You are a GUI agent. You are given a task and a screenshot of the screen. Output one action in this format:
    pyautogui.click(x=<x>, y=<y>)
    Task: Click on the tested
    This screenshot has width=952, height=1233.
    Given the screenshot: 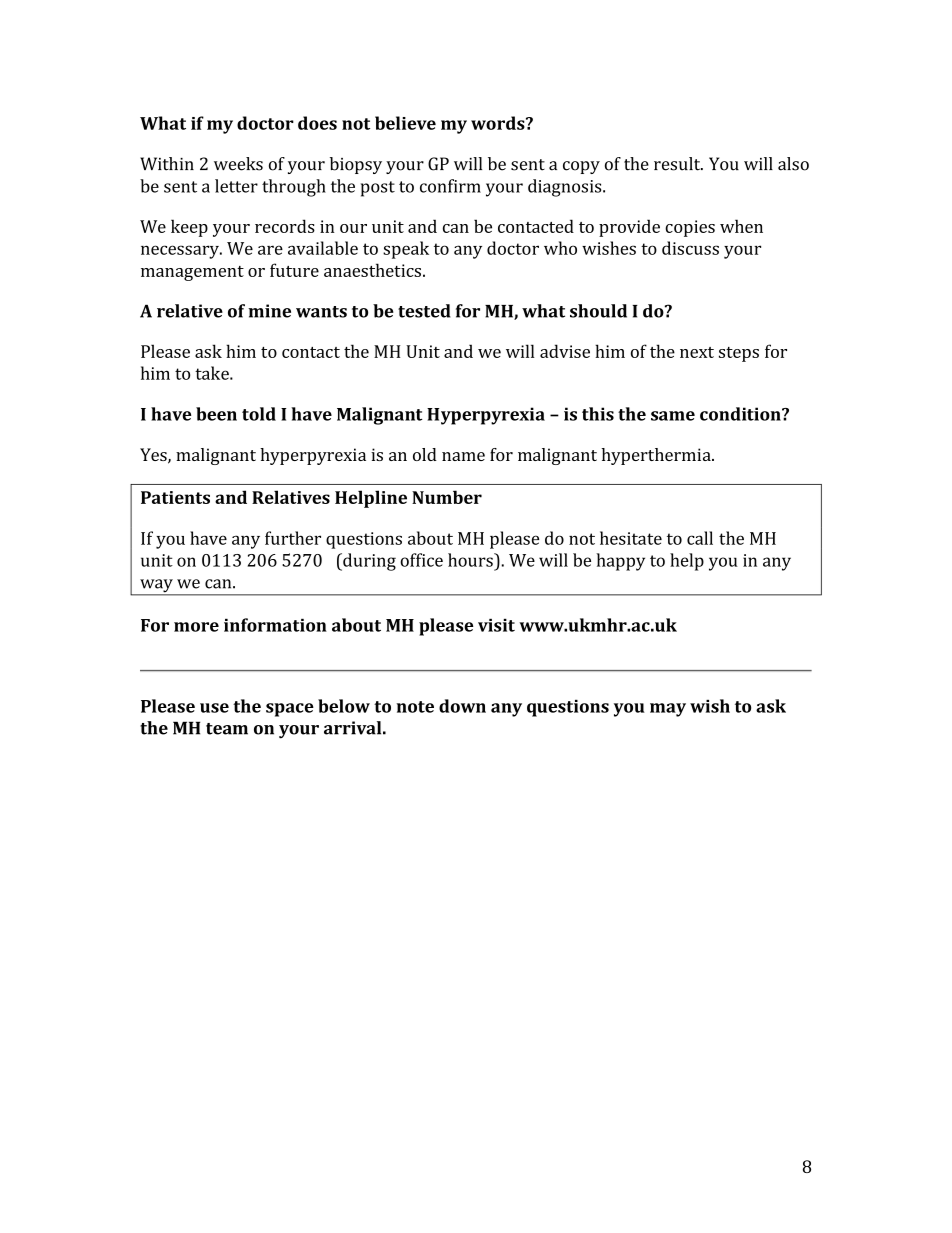 What is the action you would take?
    pyautogui.click(x=424, y=311)
